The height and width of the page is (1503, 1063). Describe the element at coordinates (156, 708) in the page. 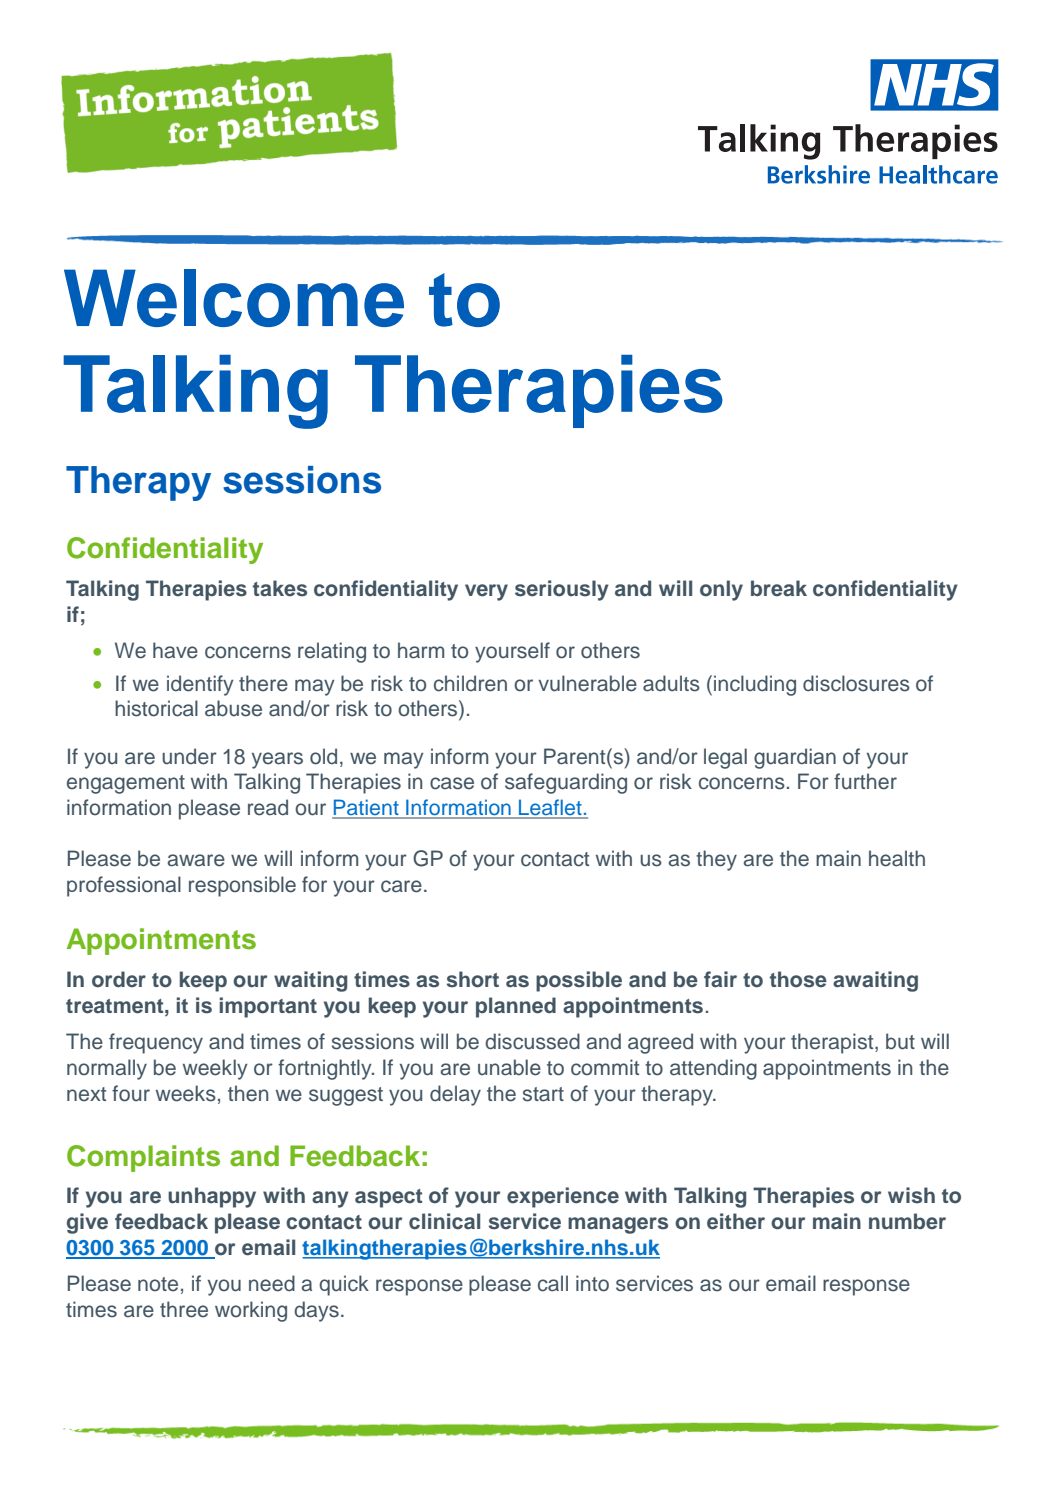

I see `historical` at that location.
